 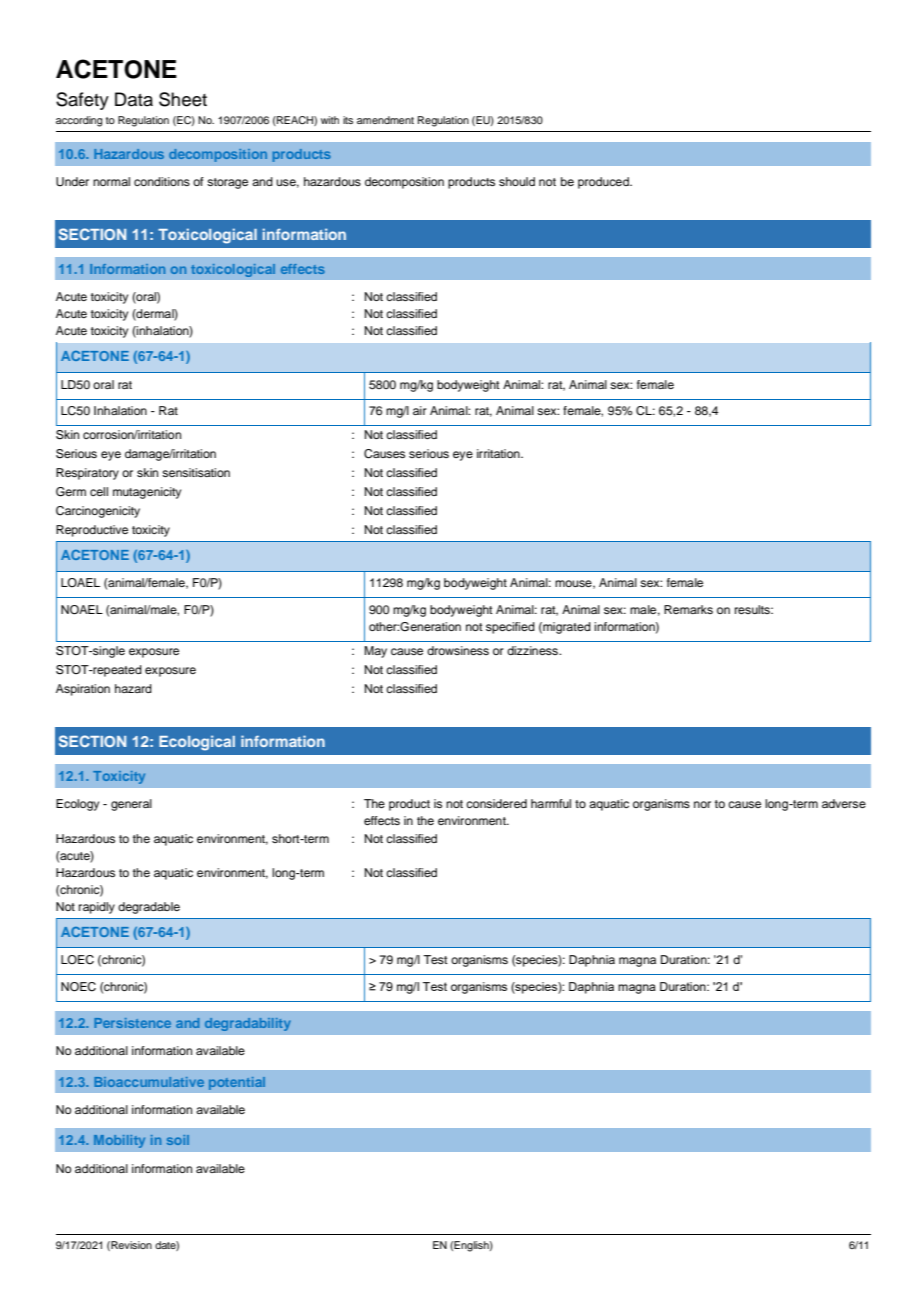 I want to click on produced, so click(x=604, y=183).
